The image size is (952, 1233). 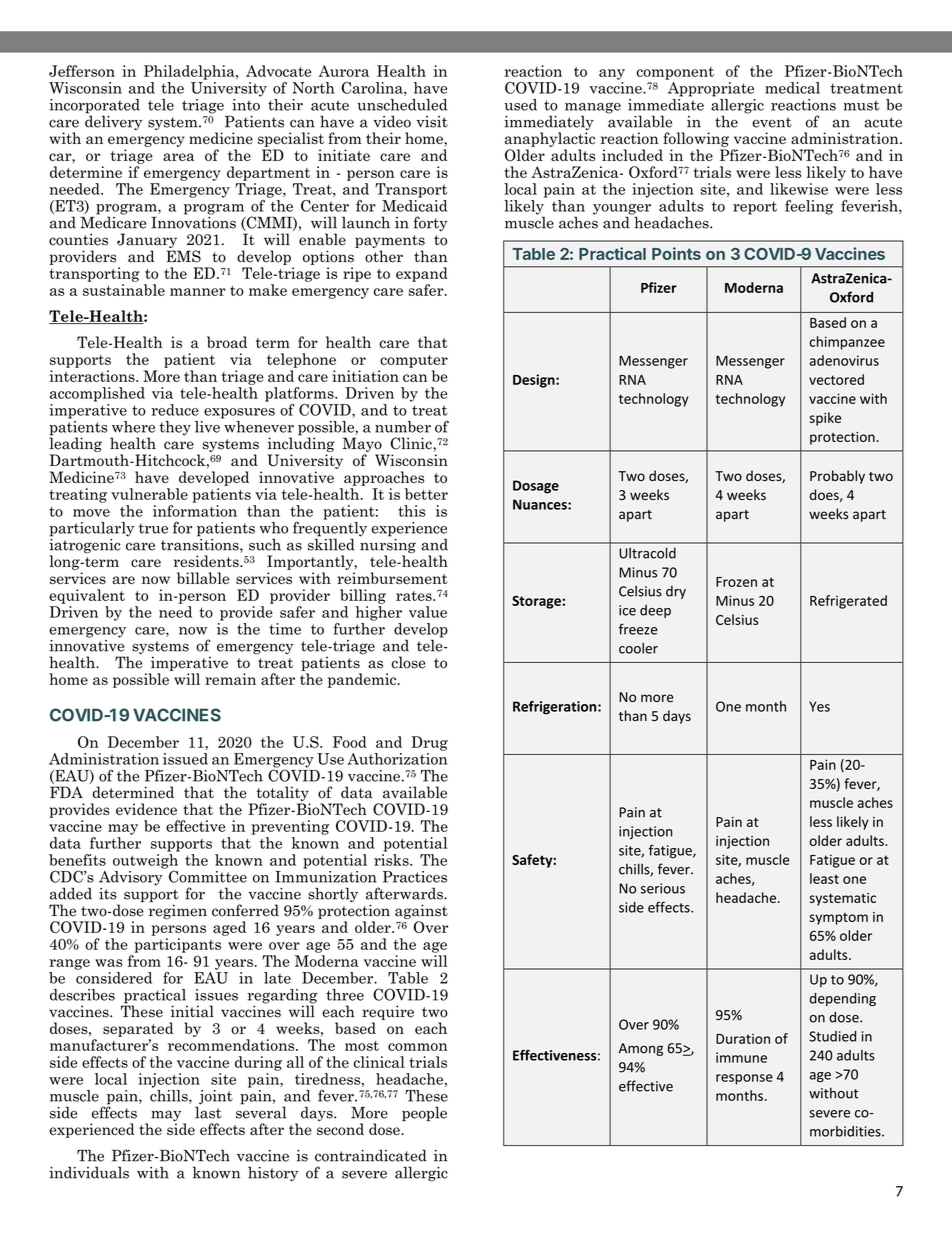 What do you see at coordinates (837, 477) in the screenshot?
I see `Probably` at bounding box center [837, 477].
